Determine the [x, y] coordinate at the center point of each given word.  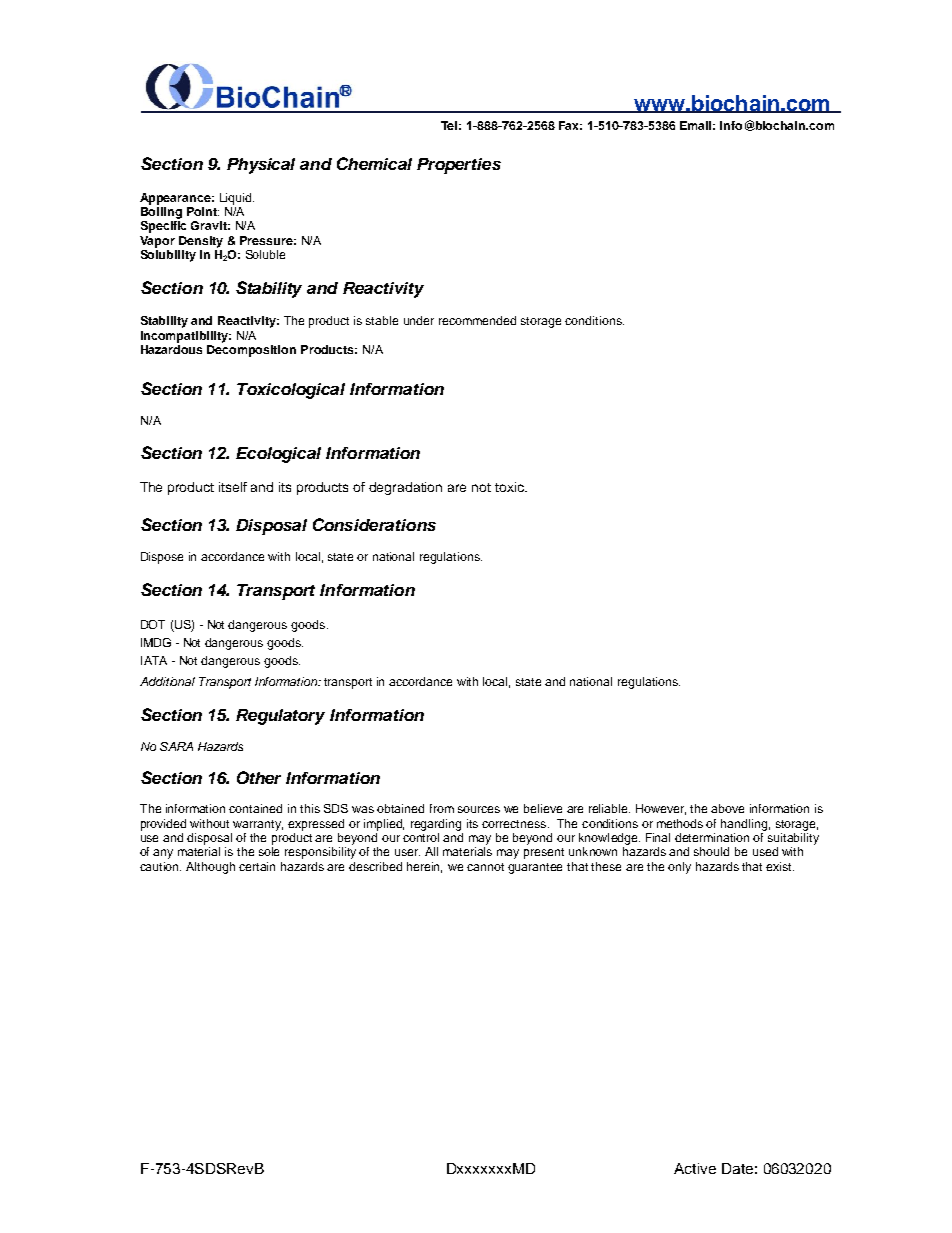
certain [257, 866]
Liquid [237, 199]
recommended [477, 320]
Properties [459, 166]
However [661, 809]
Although [210, 868]
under [419, 320]
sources [479, 809]
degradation [405, 488]
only [679, 868]
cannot [485, 867]
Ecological [278, 455]
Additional [167, 681]
